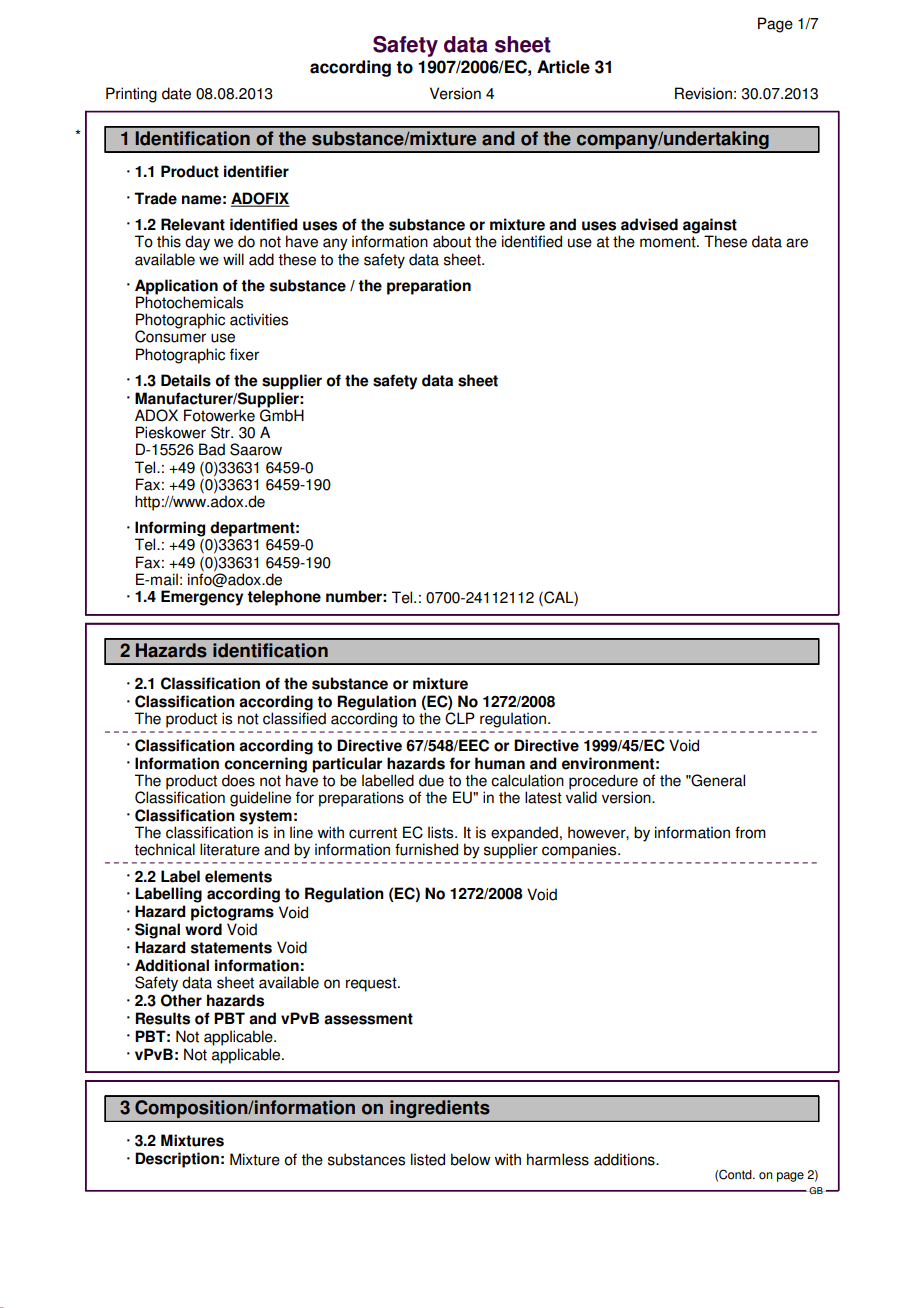  Describe the element at coordinates (176, 93) in the screenshot. I see `date` at that location.
